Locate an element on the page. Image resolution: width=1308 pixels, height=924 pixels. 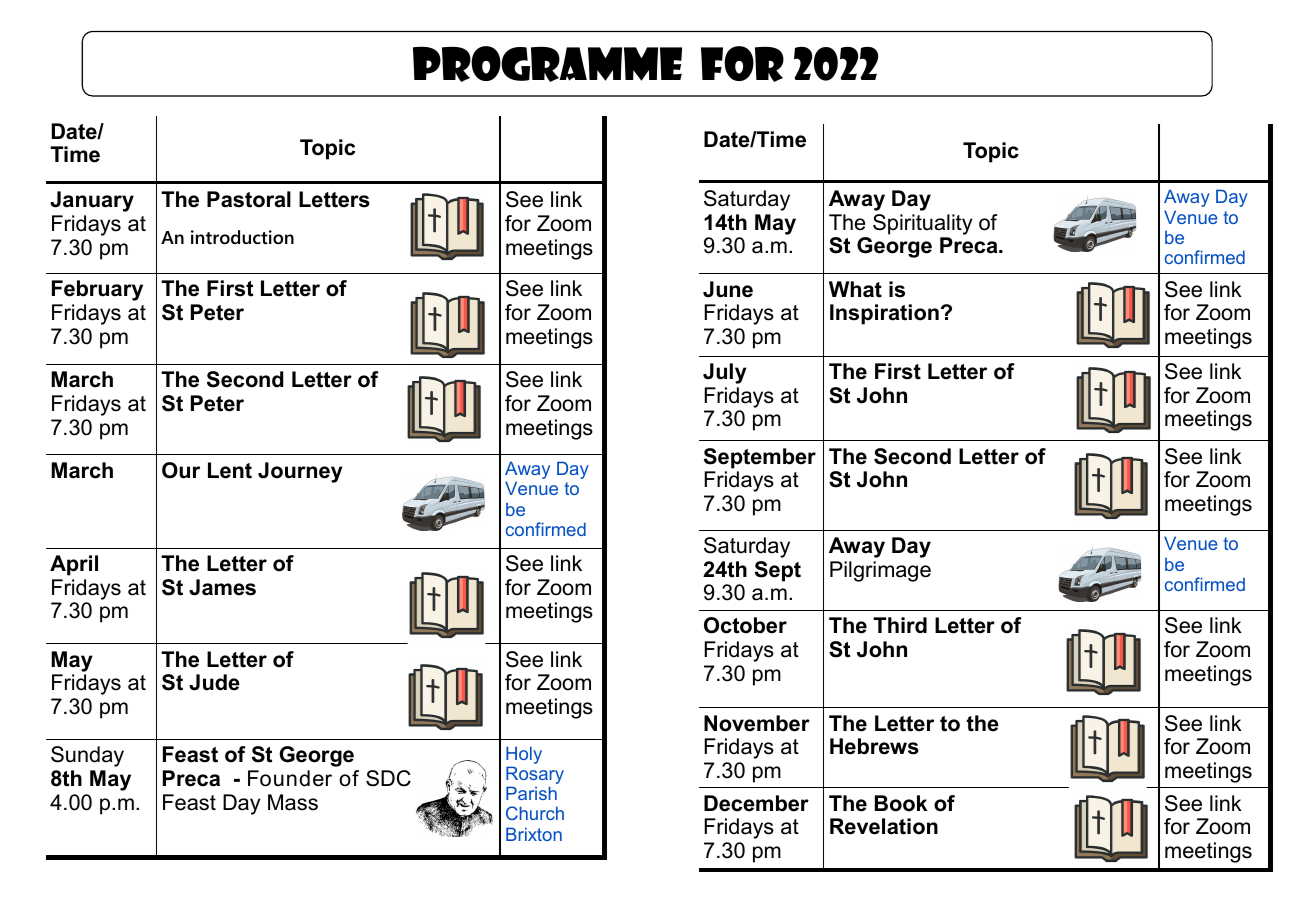
Jude is located at coordinates (214, 682).
